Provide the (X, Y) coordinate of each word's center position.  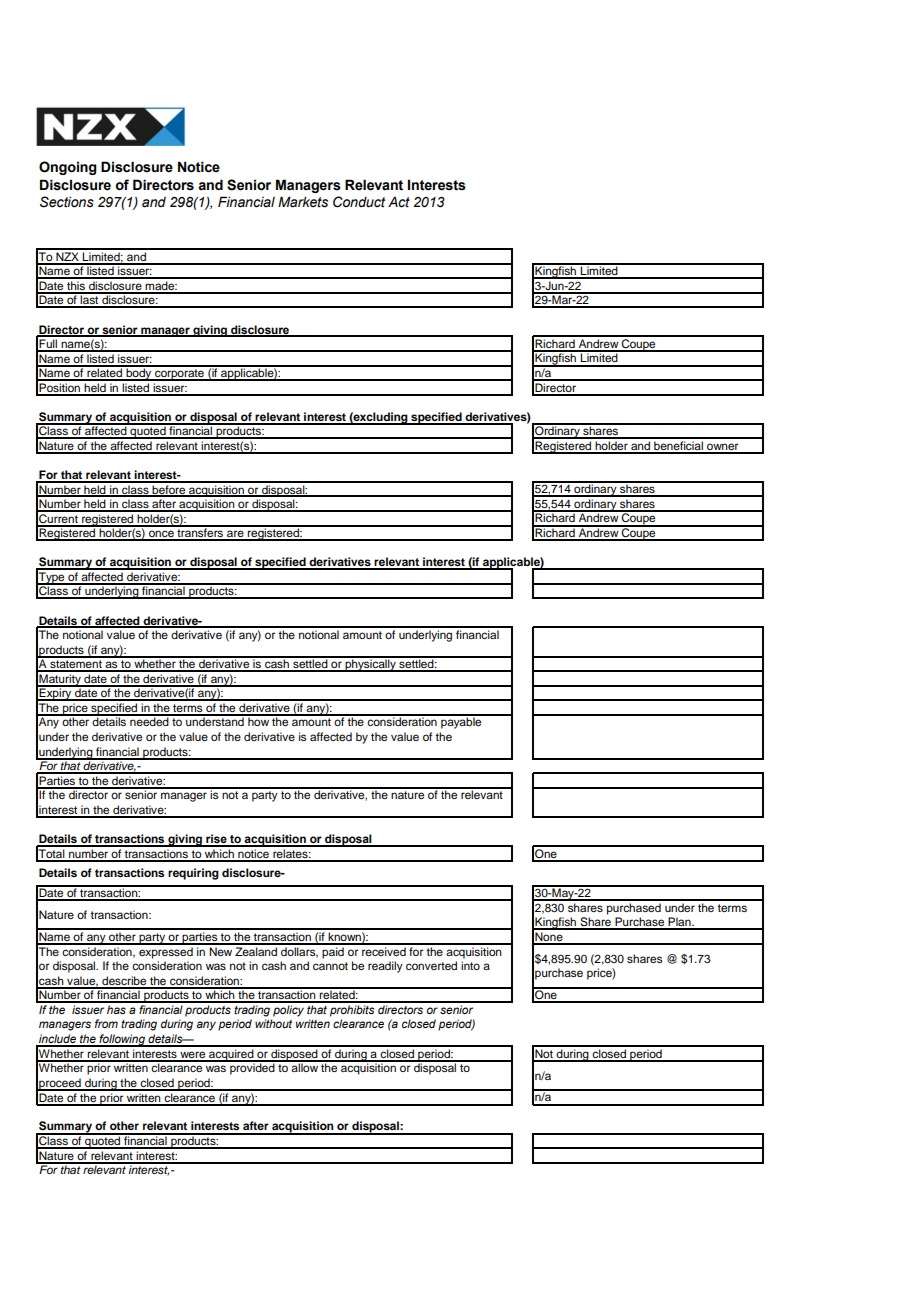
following (122, 1040)
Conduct (359, 202)
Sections (67, 202)
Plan (679, 923)
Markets (303, 202)
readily (385, 967)
